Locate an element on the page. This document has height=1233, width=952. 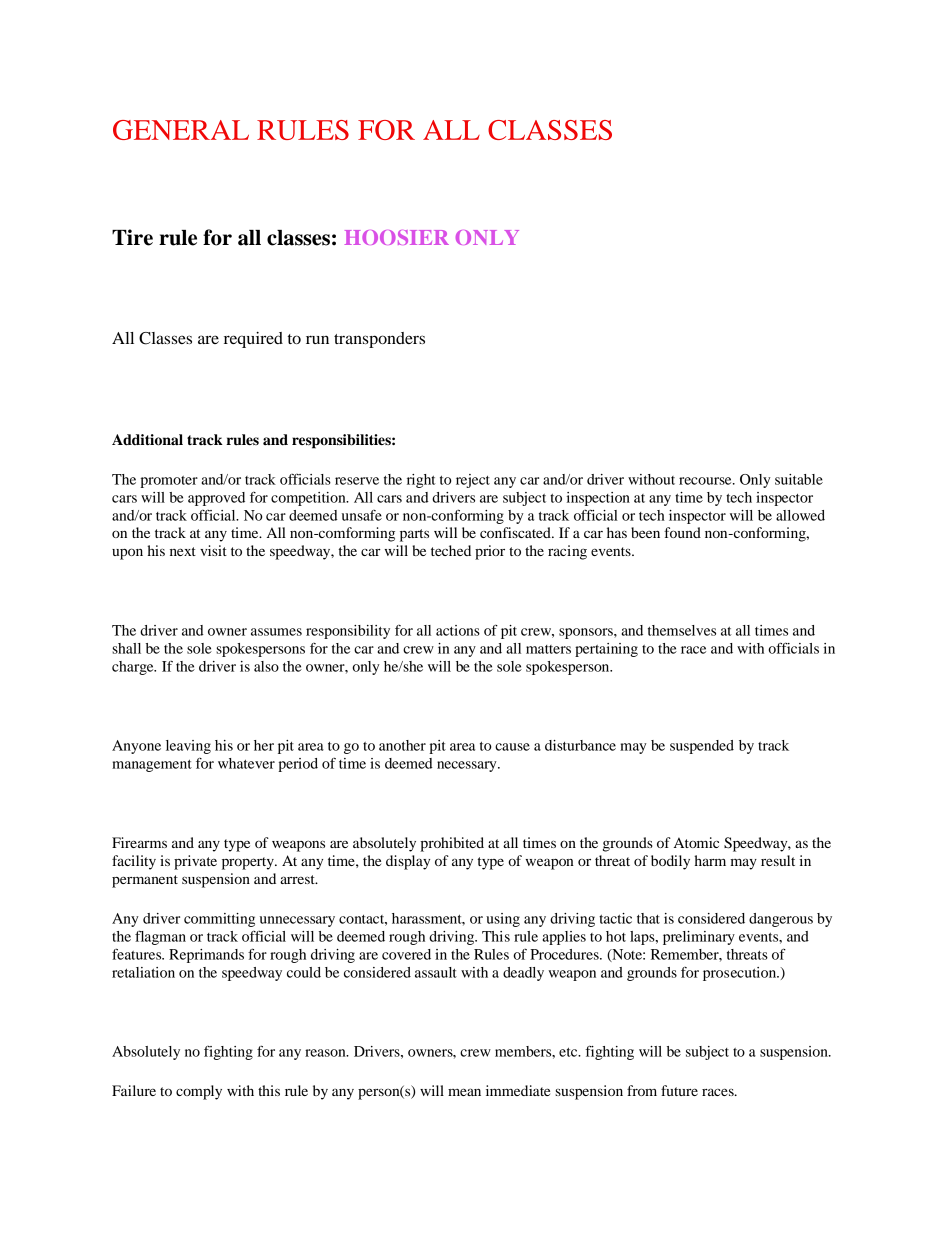
actions is located at coordinates (458, 630).
